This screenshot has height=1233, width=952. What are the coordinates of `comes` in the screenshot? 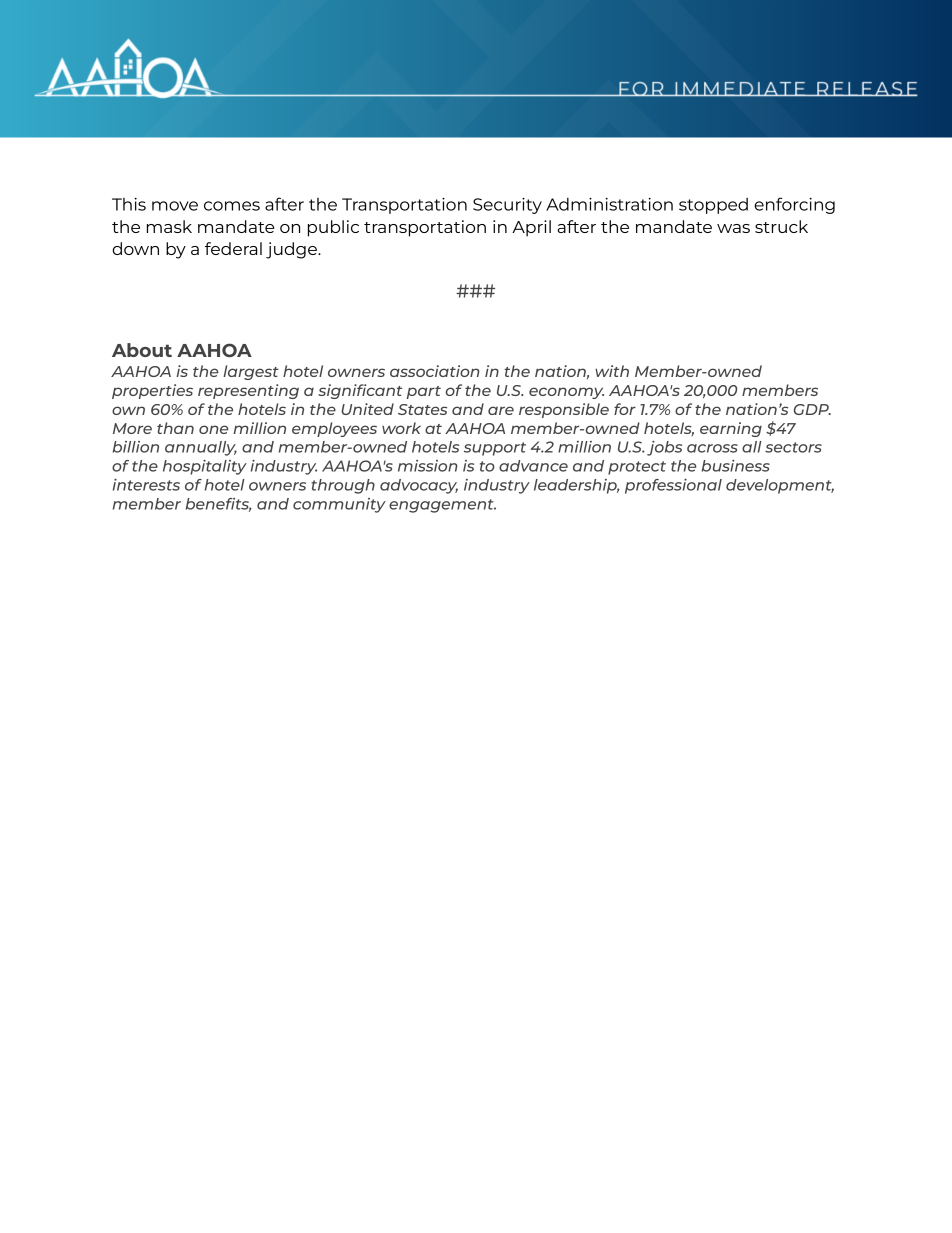 It's located at (232, 206).
